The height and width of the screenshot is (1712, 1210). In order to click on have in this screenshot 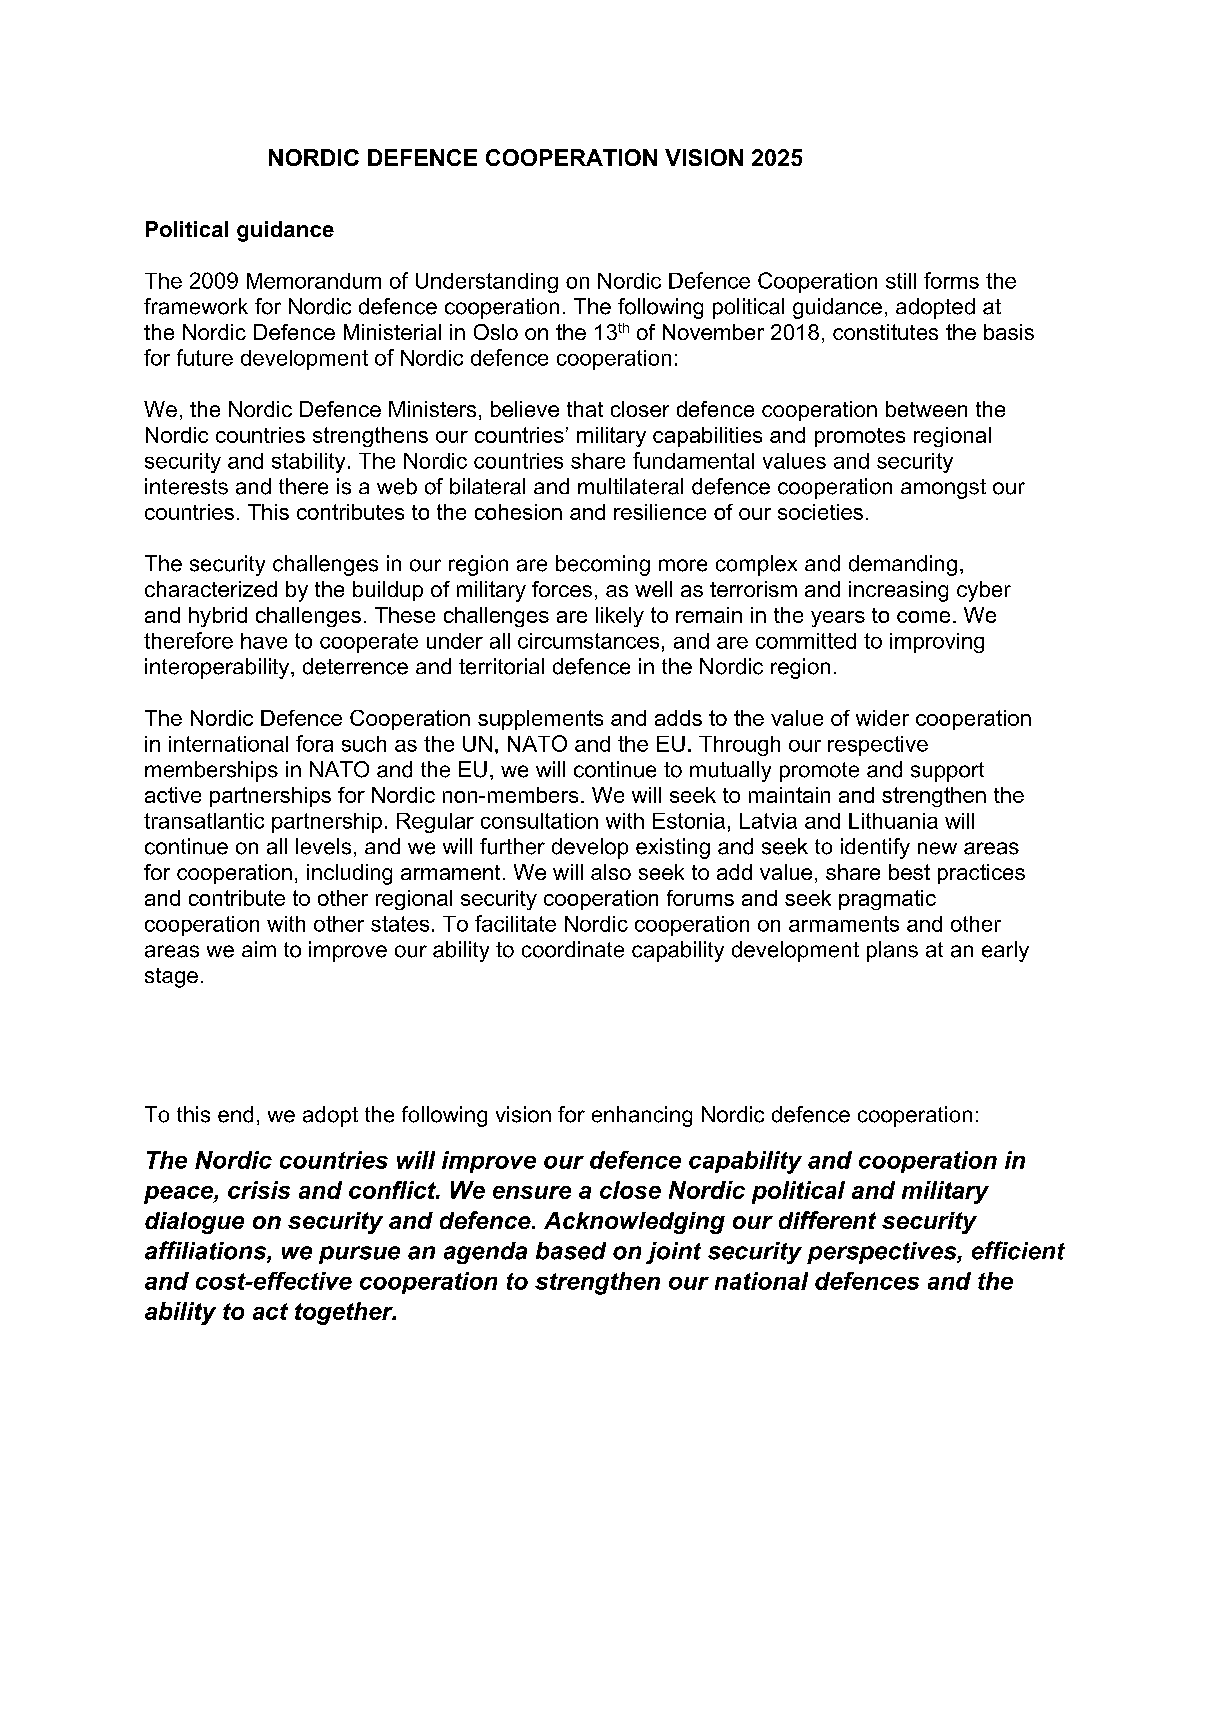, I will do `click(264, 641)`.
